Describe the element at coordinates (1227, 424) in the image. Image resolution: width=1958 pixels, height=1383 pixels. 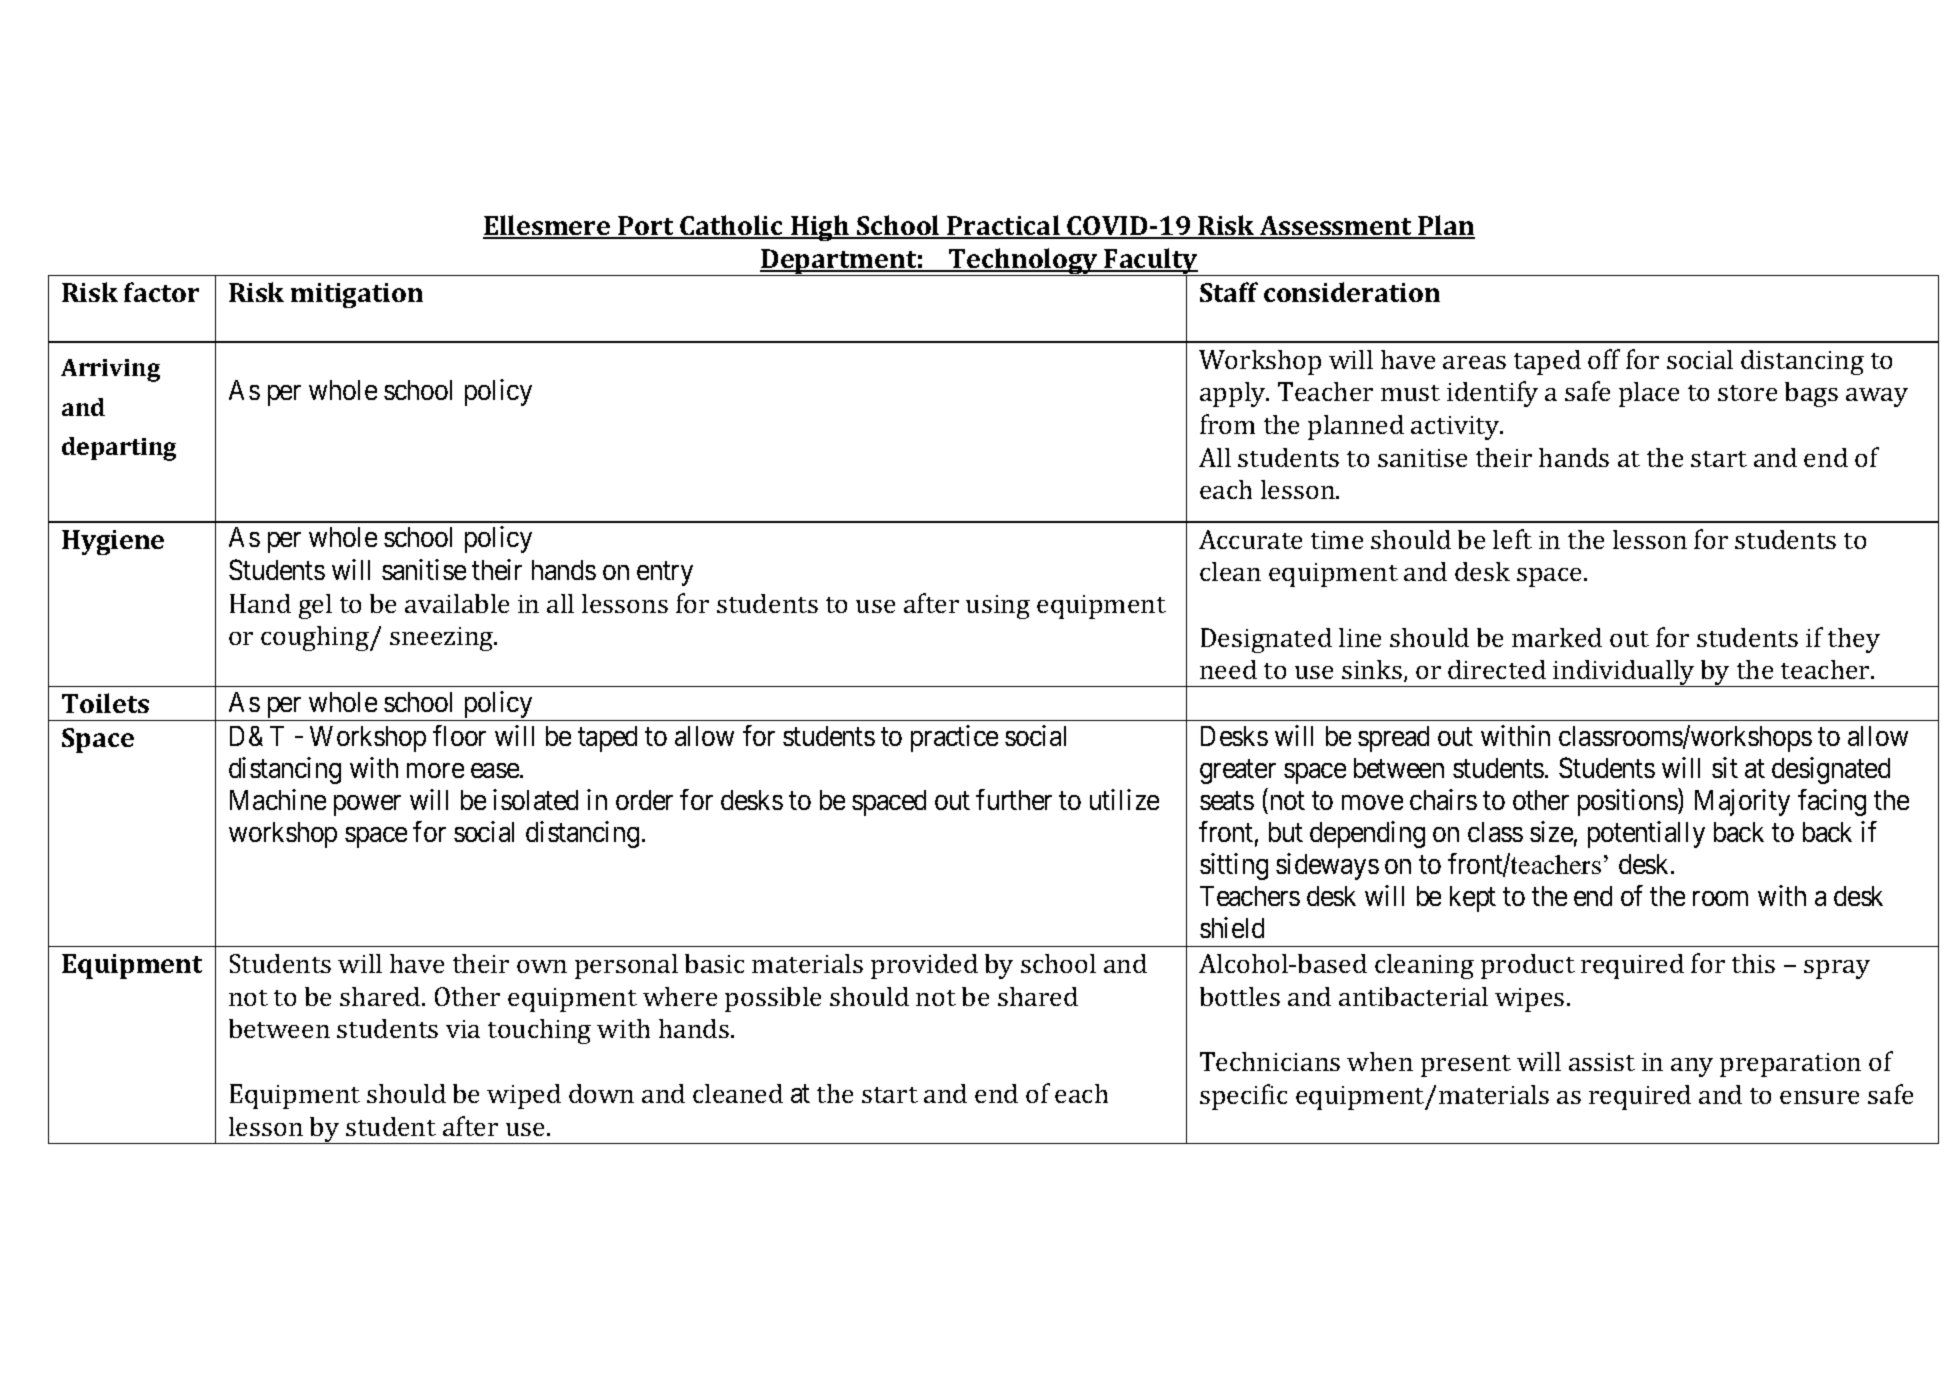
I see `from` at that location.
